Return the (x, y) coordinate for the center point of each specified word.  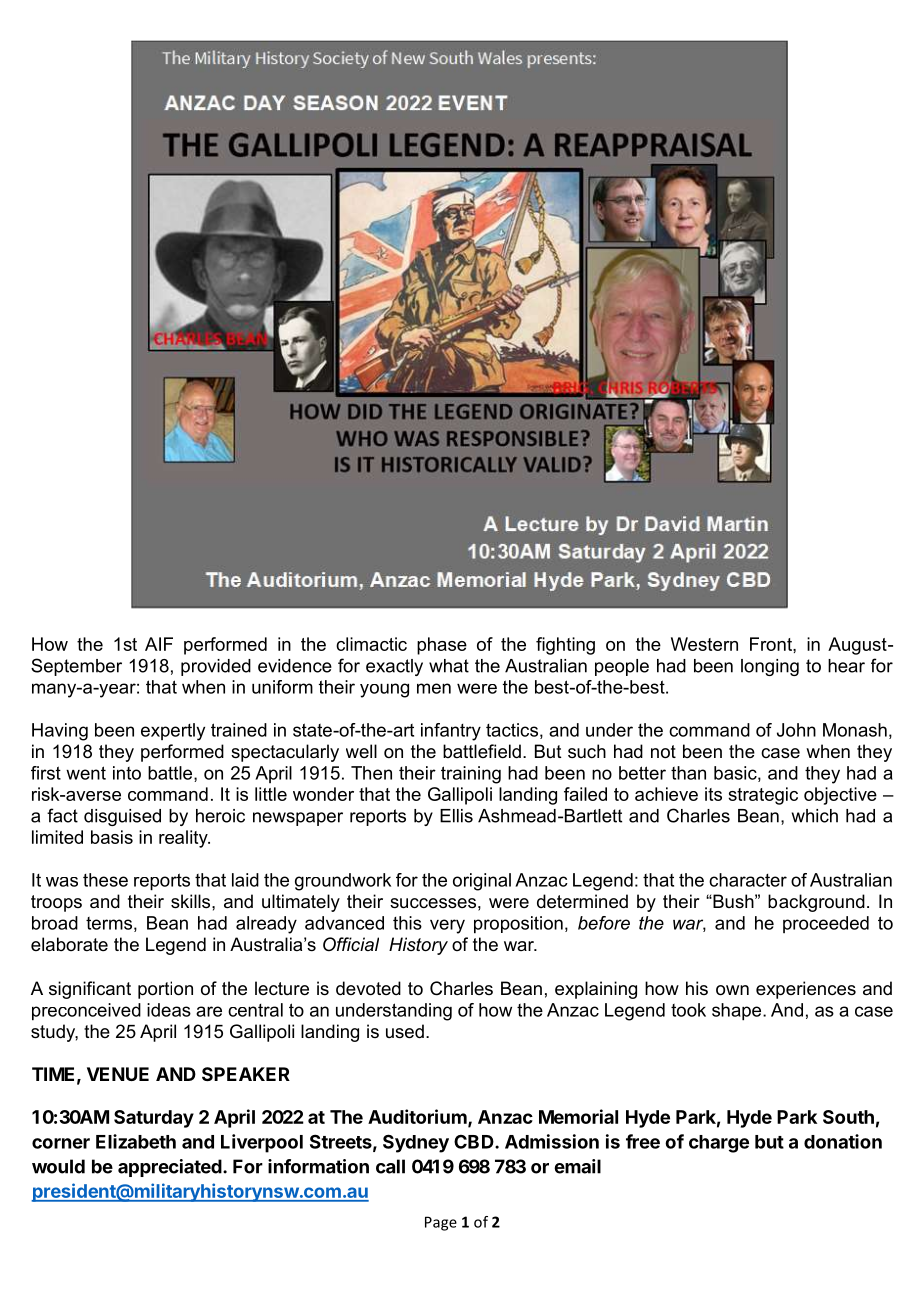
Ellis (456, 816)
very (447, 926)
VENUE (118, 1074)
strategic (763, 796)
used (405, 1031)
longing (770, 667)
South (848, 1117)
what (449, 666)
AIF (159, 644)
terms (109, 923)
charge (719, 1144)
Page (441, 1223)
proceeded (826, 924)
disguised (122, 817)
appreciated (170, 1168)
